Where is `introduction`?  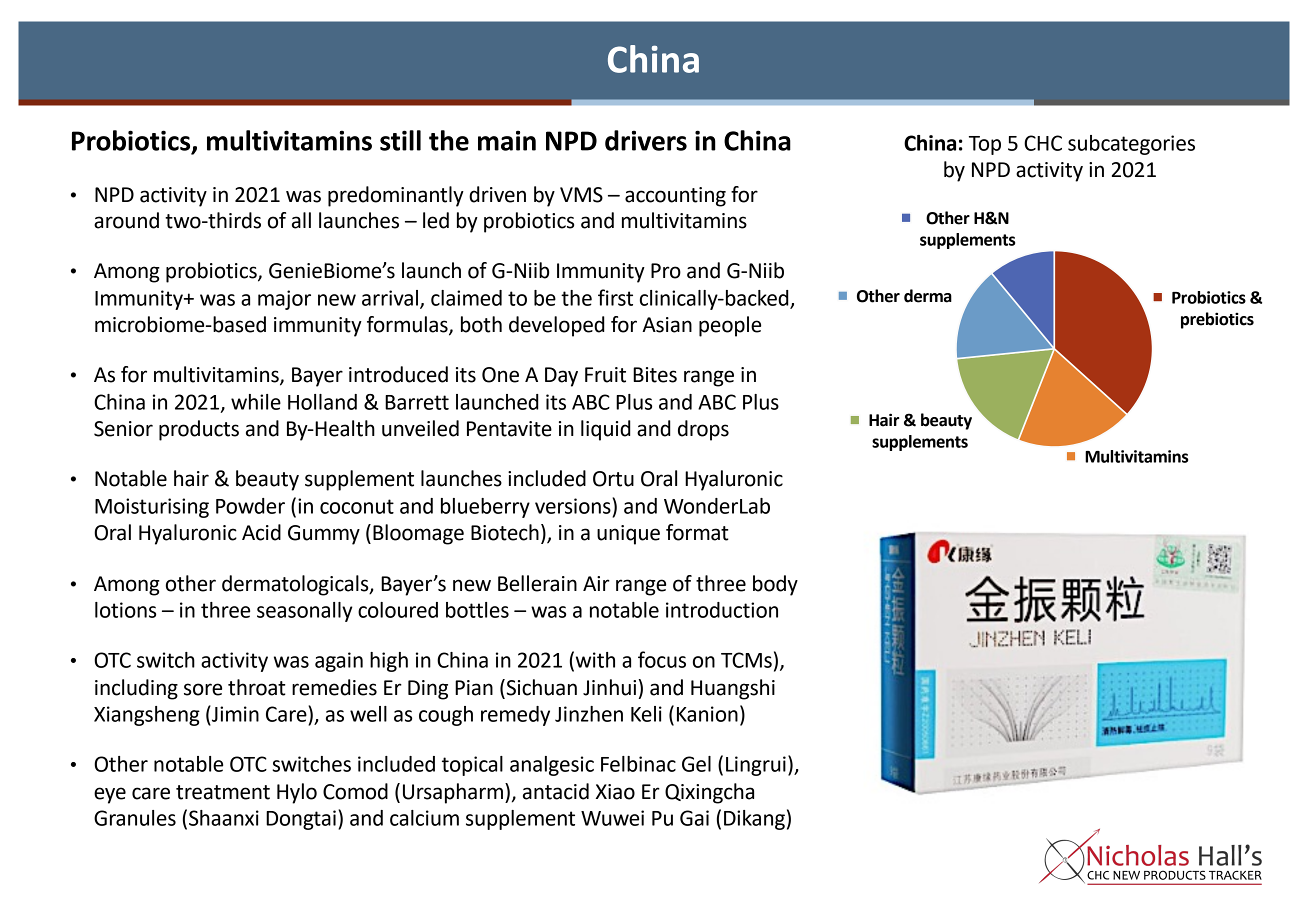 introduction is located at coordinates (722, 610).
